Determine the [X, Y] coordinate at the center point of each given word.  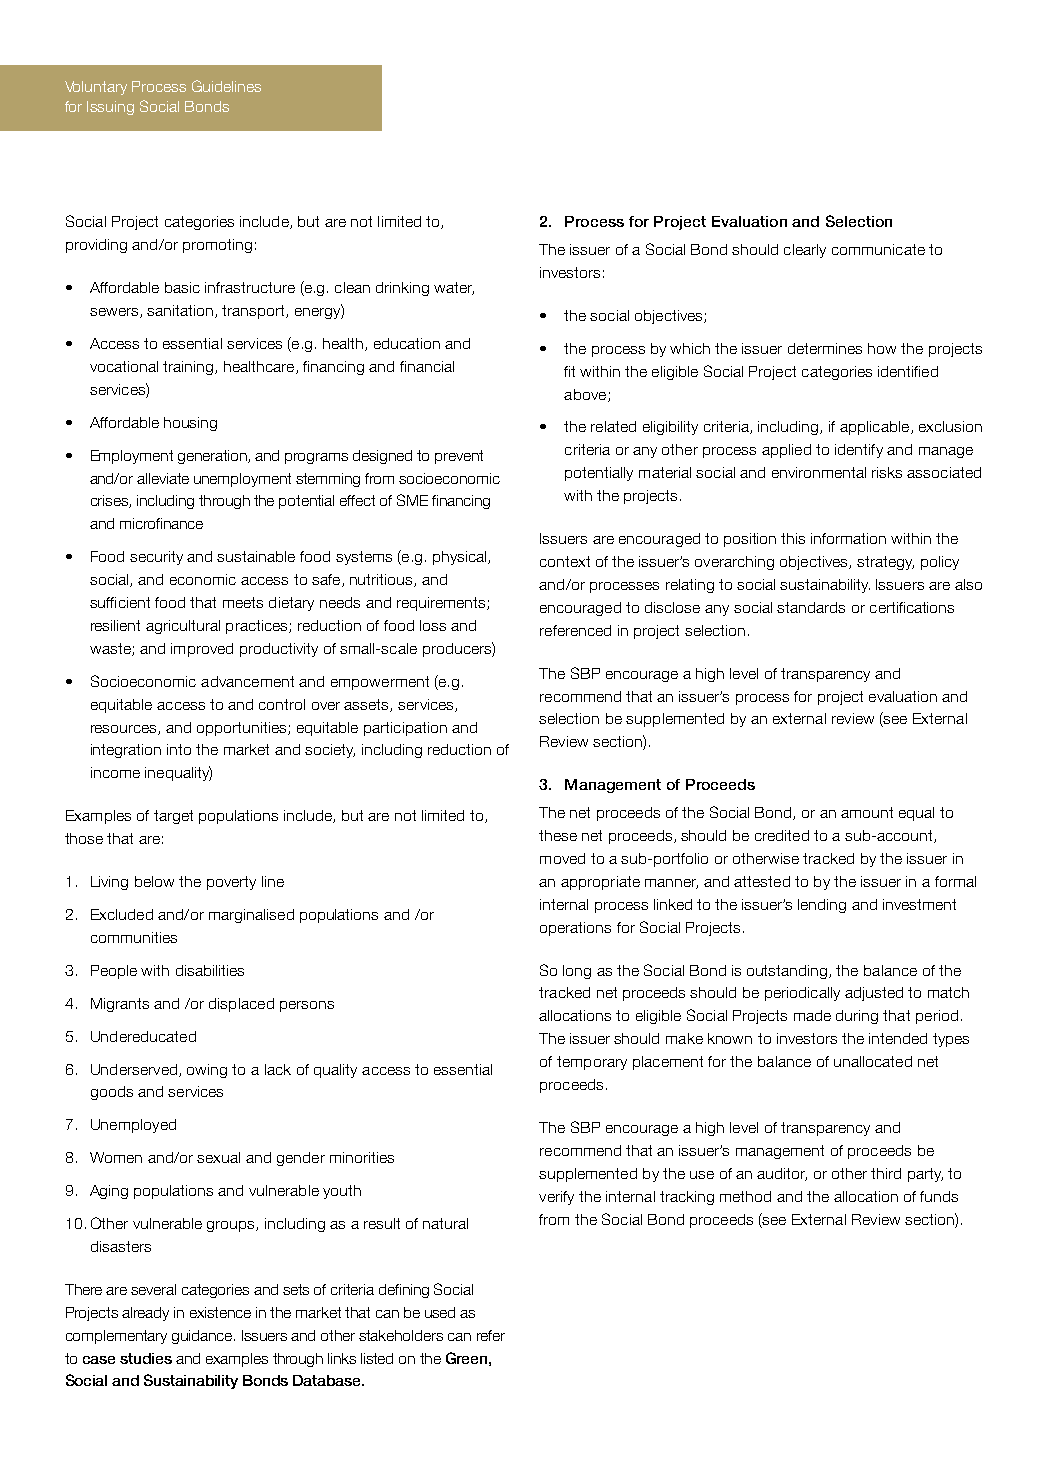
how [882, 348]
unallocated [873, 1061]
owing [207, 1071]
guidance [203, 1337]
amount [867, 812]
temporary [592, 1063]
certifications [912, 607]
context [565, 561]
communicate [878, 249]
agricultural [183, 627]
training [189, 368]
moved [562, 858]
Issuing [110, 108]
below [154, 881]
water [454, 288]
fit [569, 371]
